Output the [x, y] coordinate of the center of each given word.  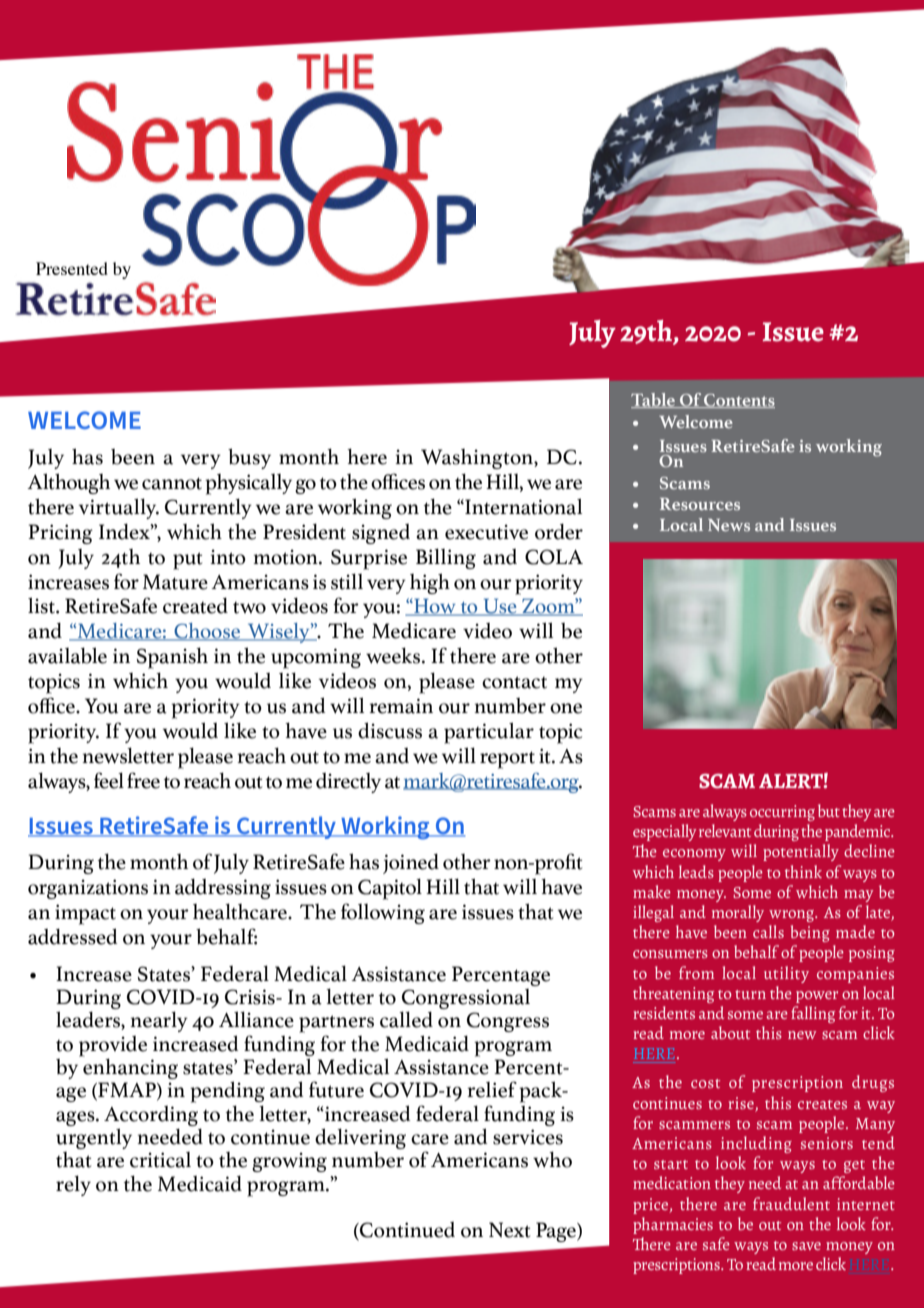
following [383, 913]
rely [73, 1185]
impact [85, 914]
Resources [700, 504]
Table [654, 400]
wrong [793, 916]
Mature [175, 582]
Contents [738, 401]
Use [500, 607]
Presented [72, 268]
